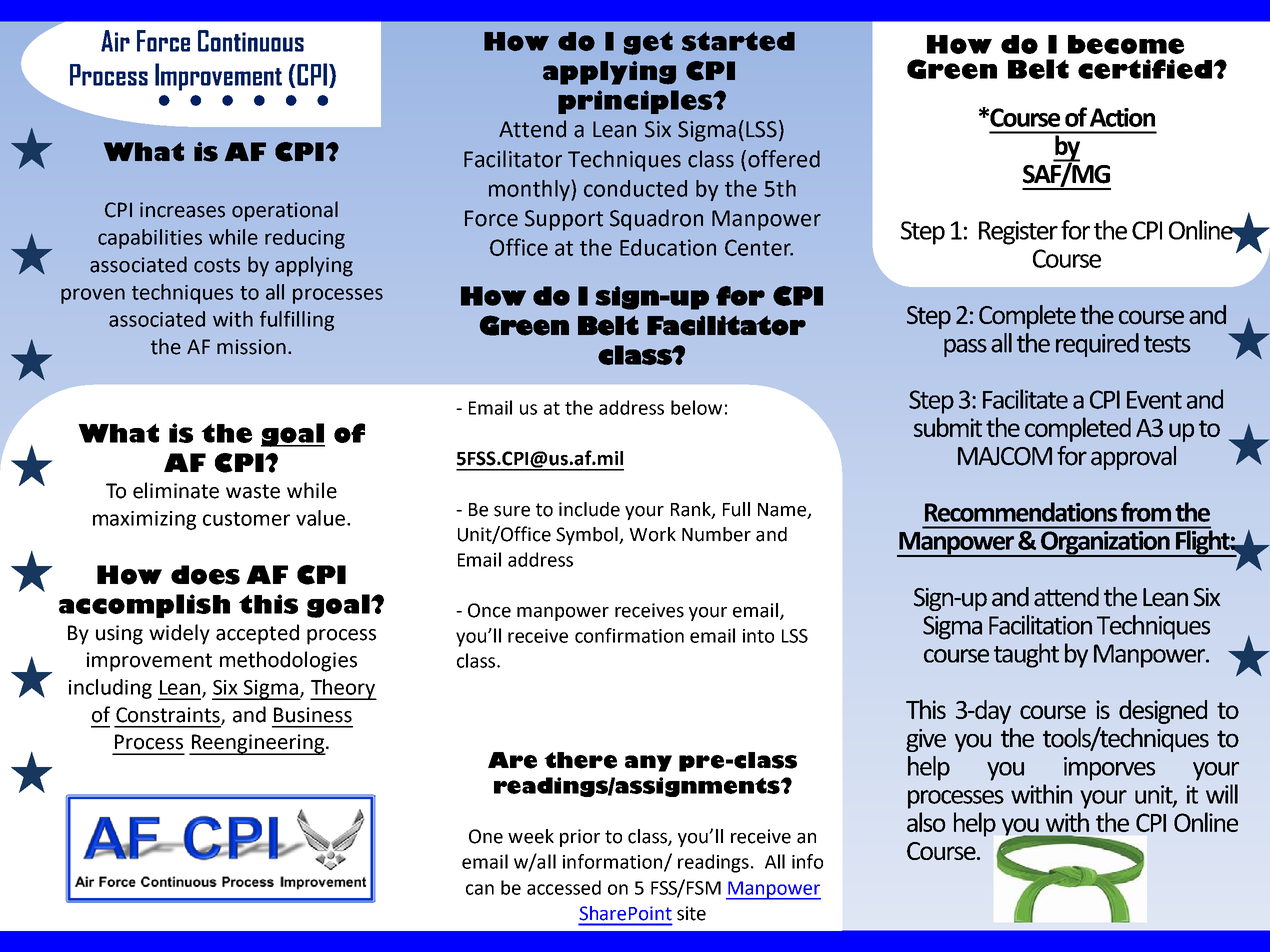 Image resolution: width=1270 pixels, height=952 pixels. I want to click on get, so click(648, 43).
